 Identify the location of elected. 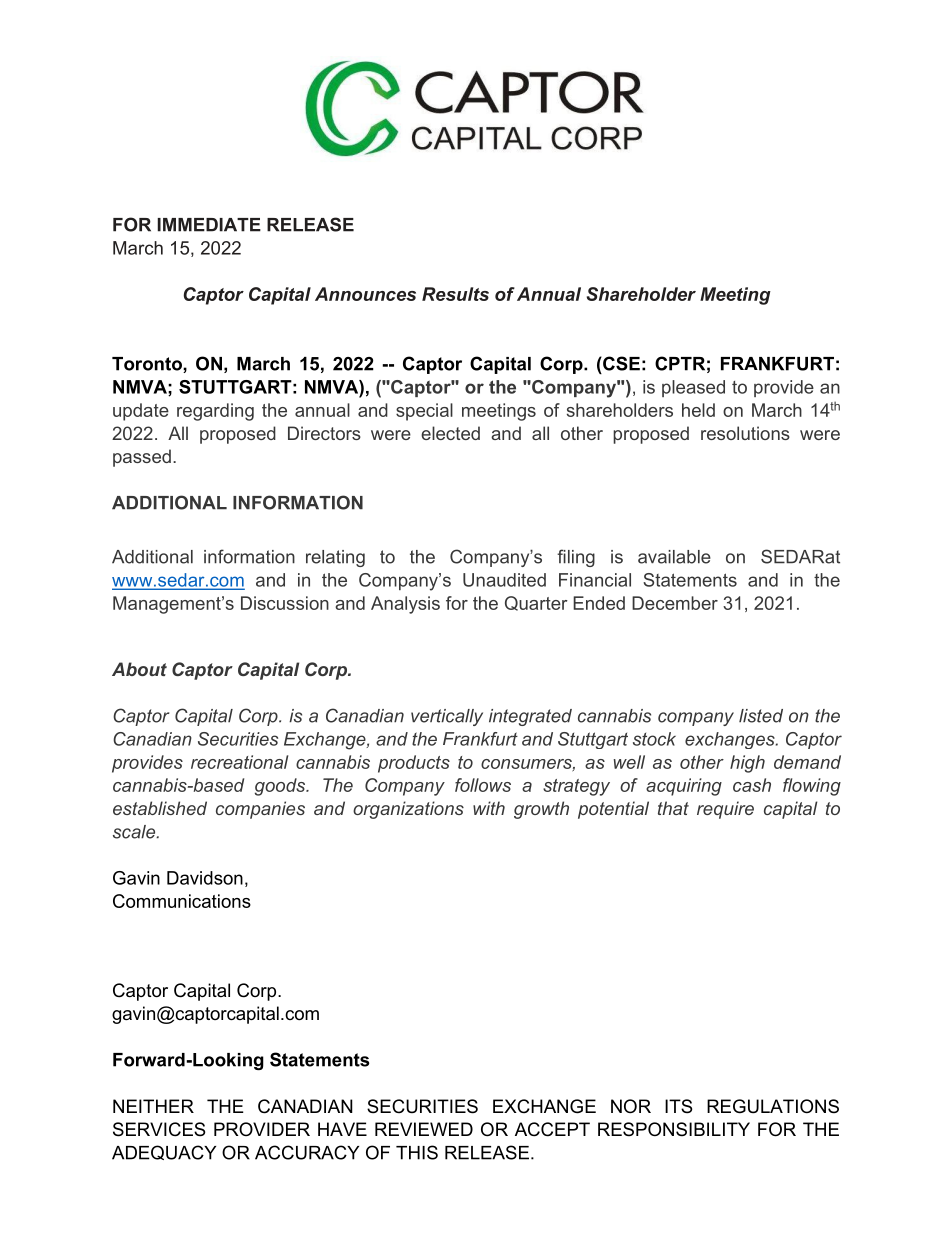
(450, 433).
